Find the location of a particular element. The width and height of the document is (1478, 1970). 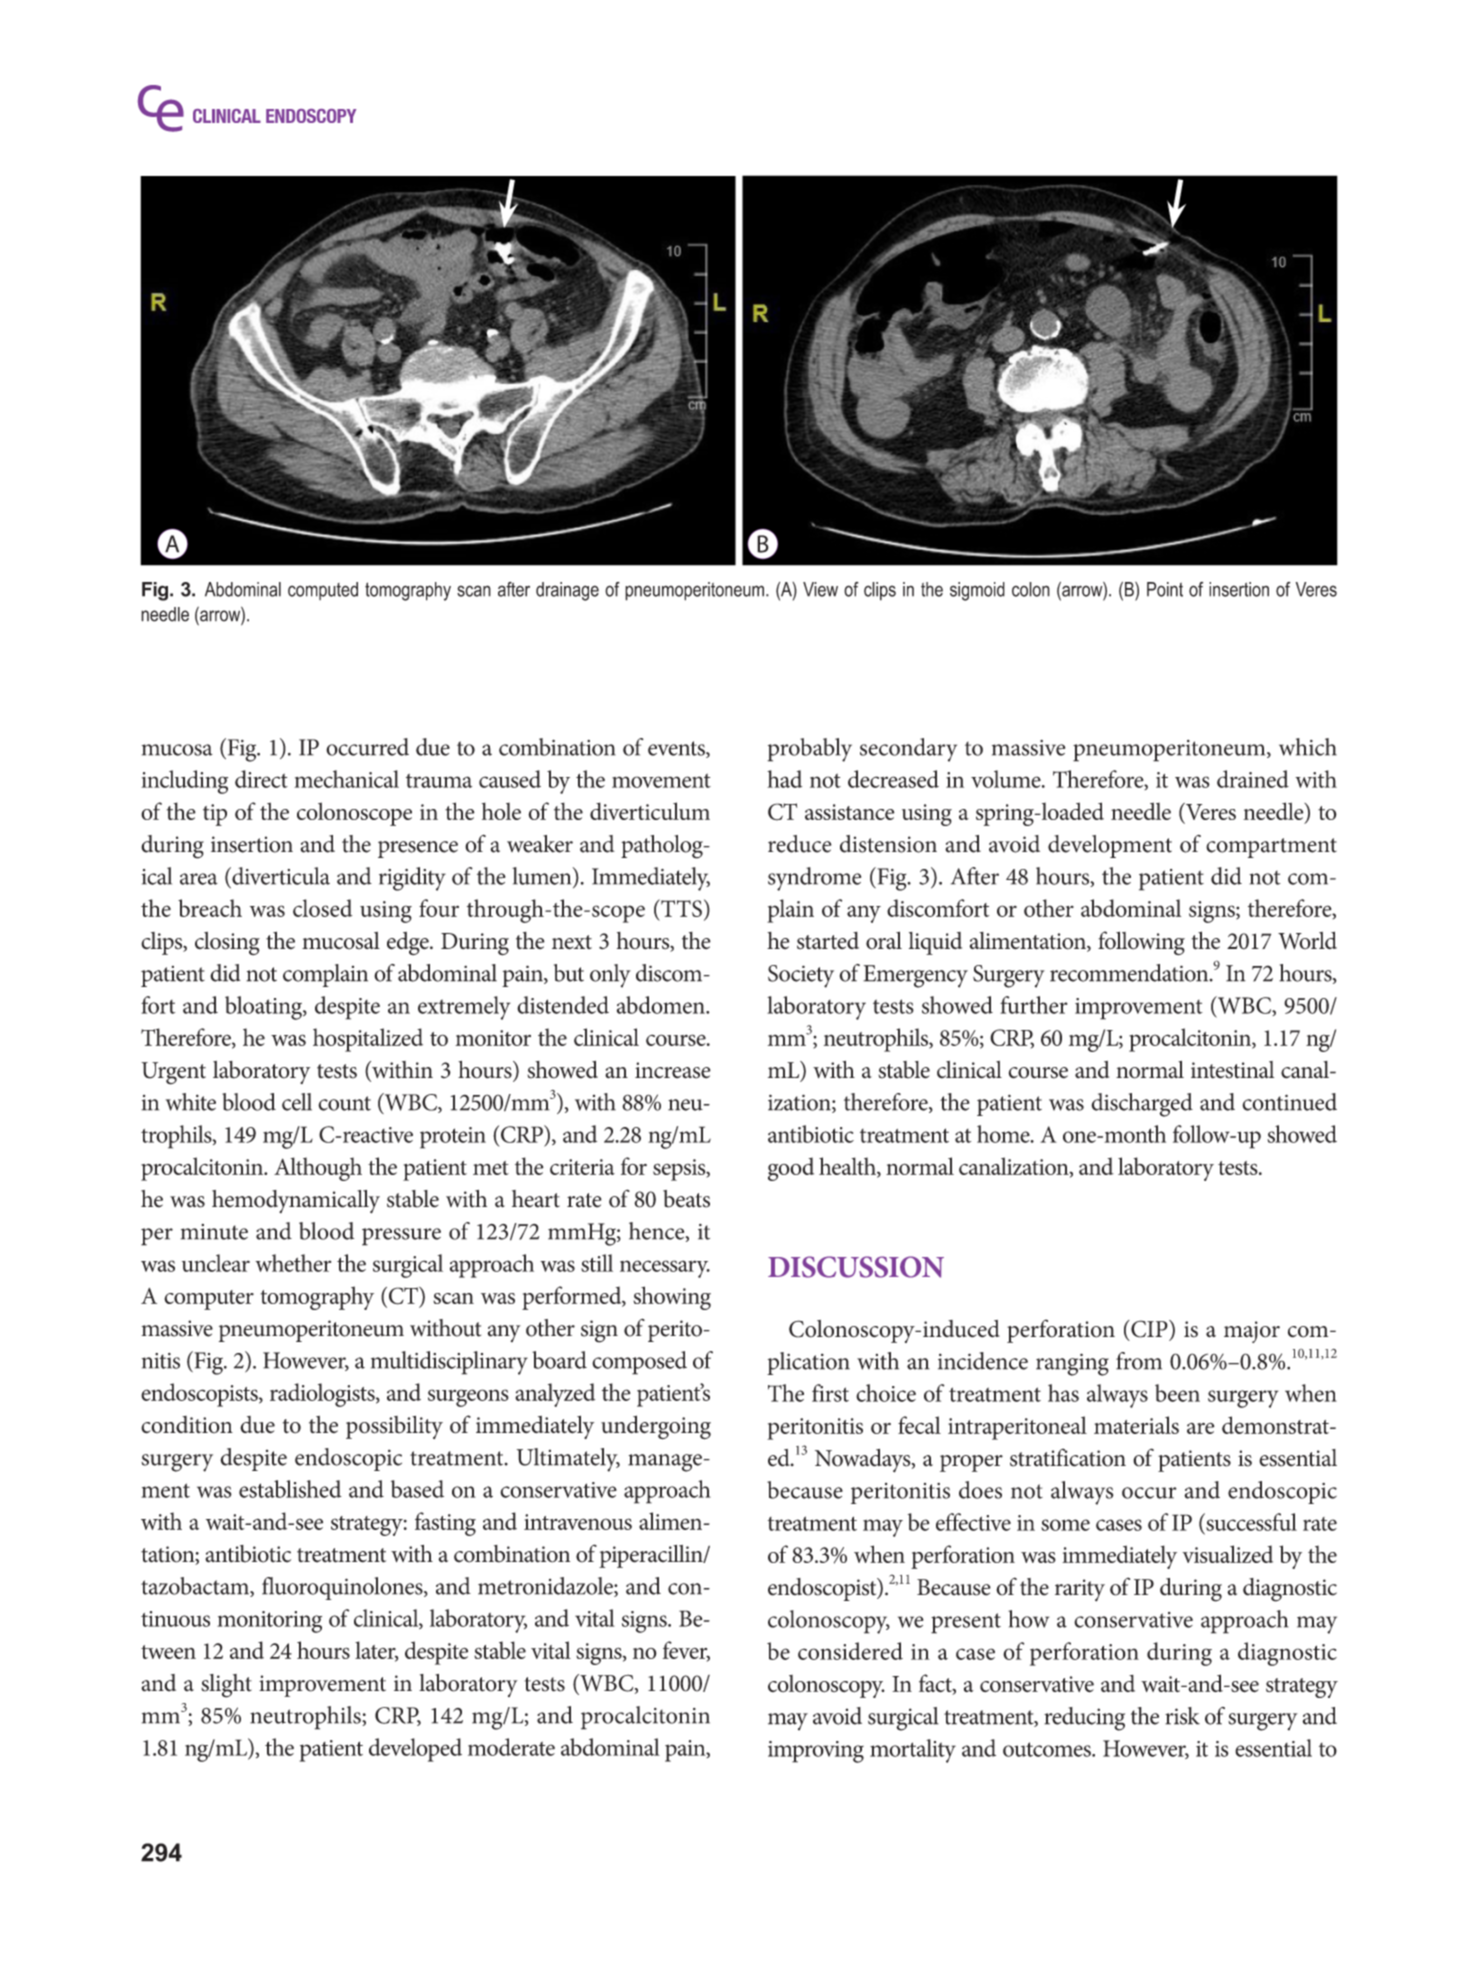

composed is located at coordinates (639, 1363).
